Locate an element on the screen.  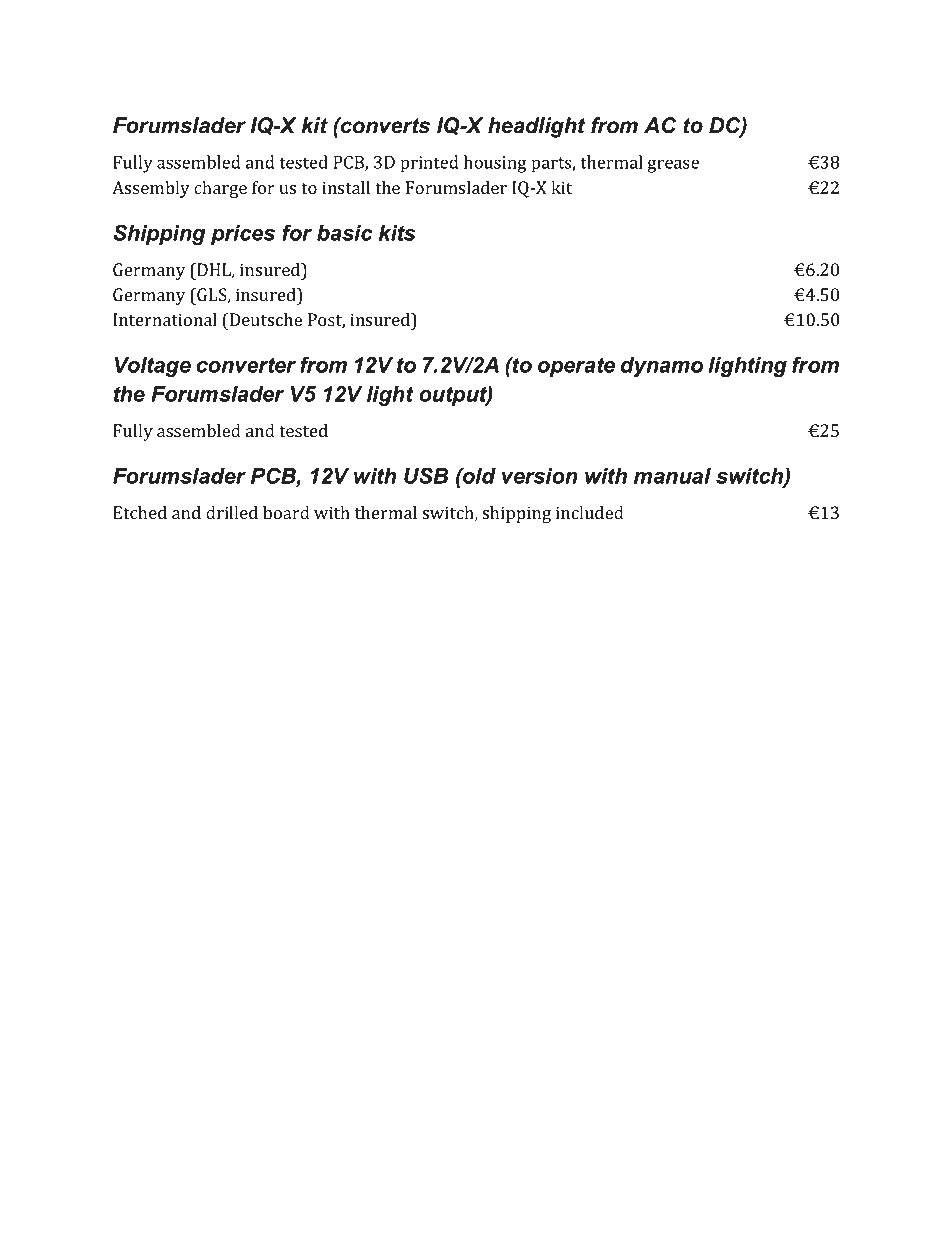
International is located at coordinates (165, 319).
